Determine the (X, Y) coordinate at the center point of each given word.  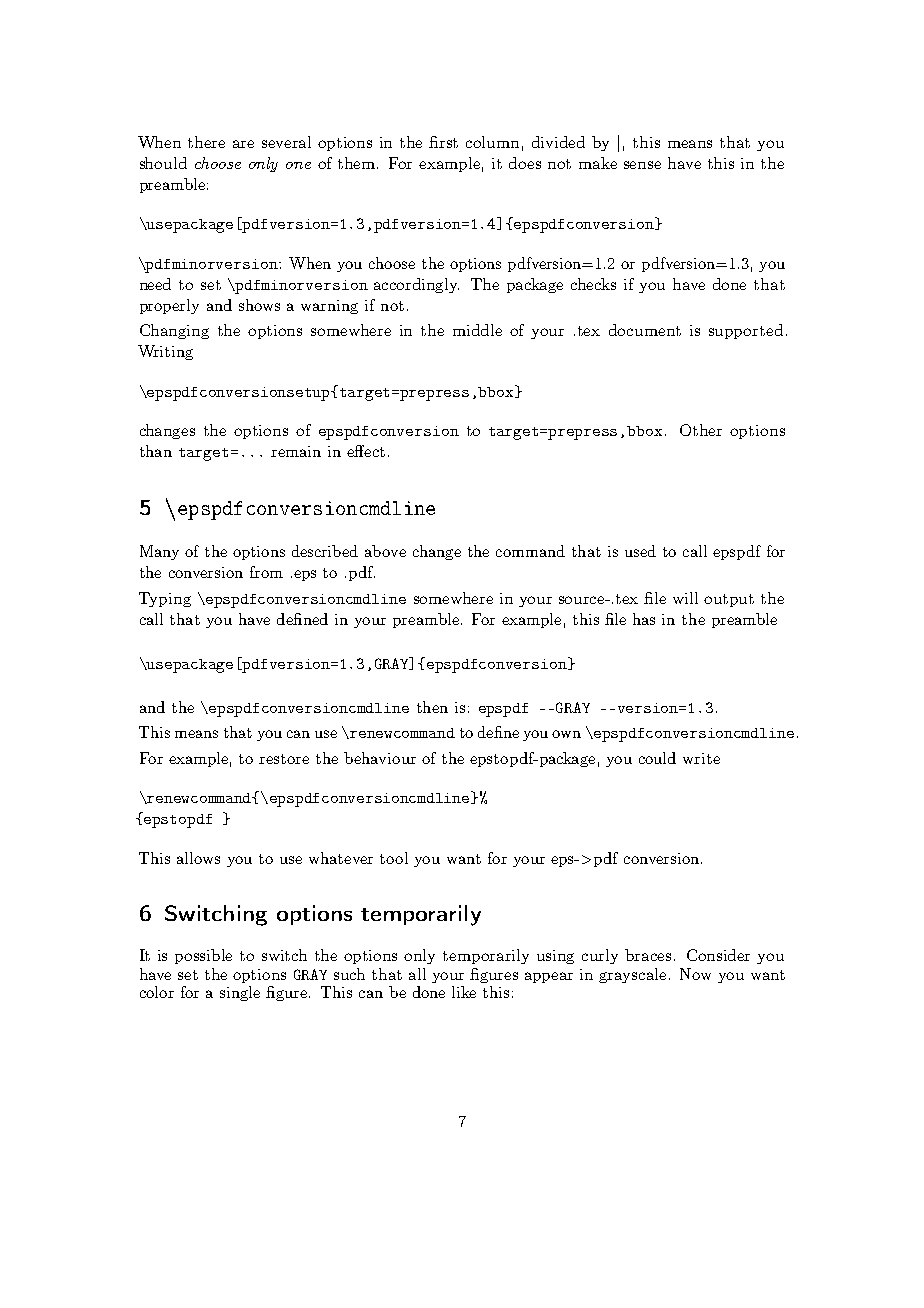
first (443, 142)
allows (198, 858)
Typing (165, 599)
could (657, 758)
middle (477, 330)
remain (296, 451)
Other (701, 430)
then (432, 707)
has (644, 619)
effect (366, 451)
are (243, 144)
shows (259, 305)
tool (394, 858)
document (645, 330)
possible (203, 956)
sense (642, 165)
